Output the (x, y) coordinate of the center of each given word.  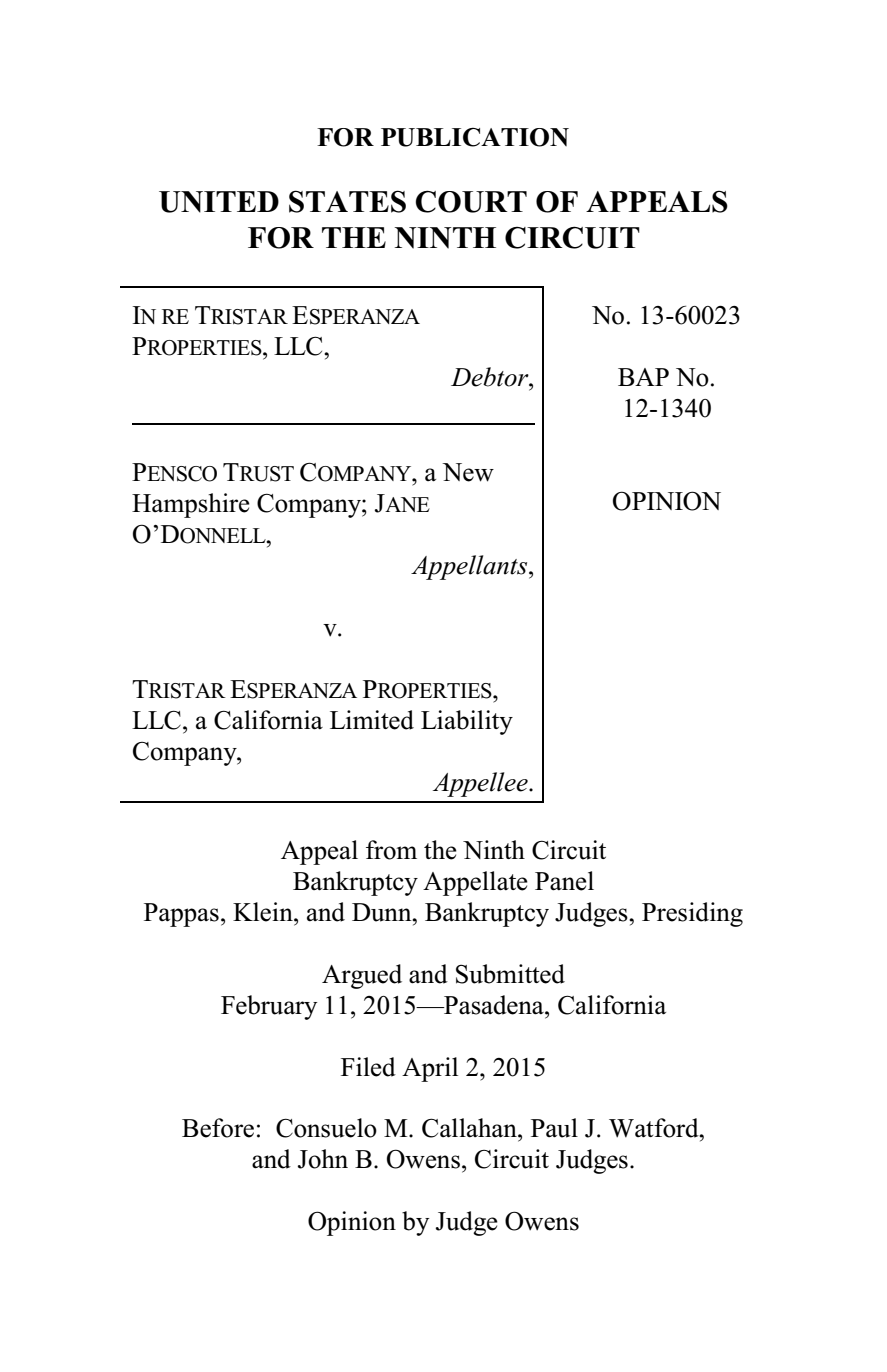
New (468, 472)
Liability (467, 722)
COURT (471, 201)
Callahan (470, 1128)
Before (218, 1128)
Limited (372, 720)
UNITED (219, 202)
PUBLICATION (475, 137)
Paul (554, 1128)
